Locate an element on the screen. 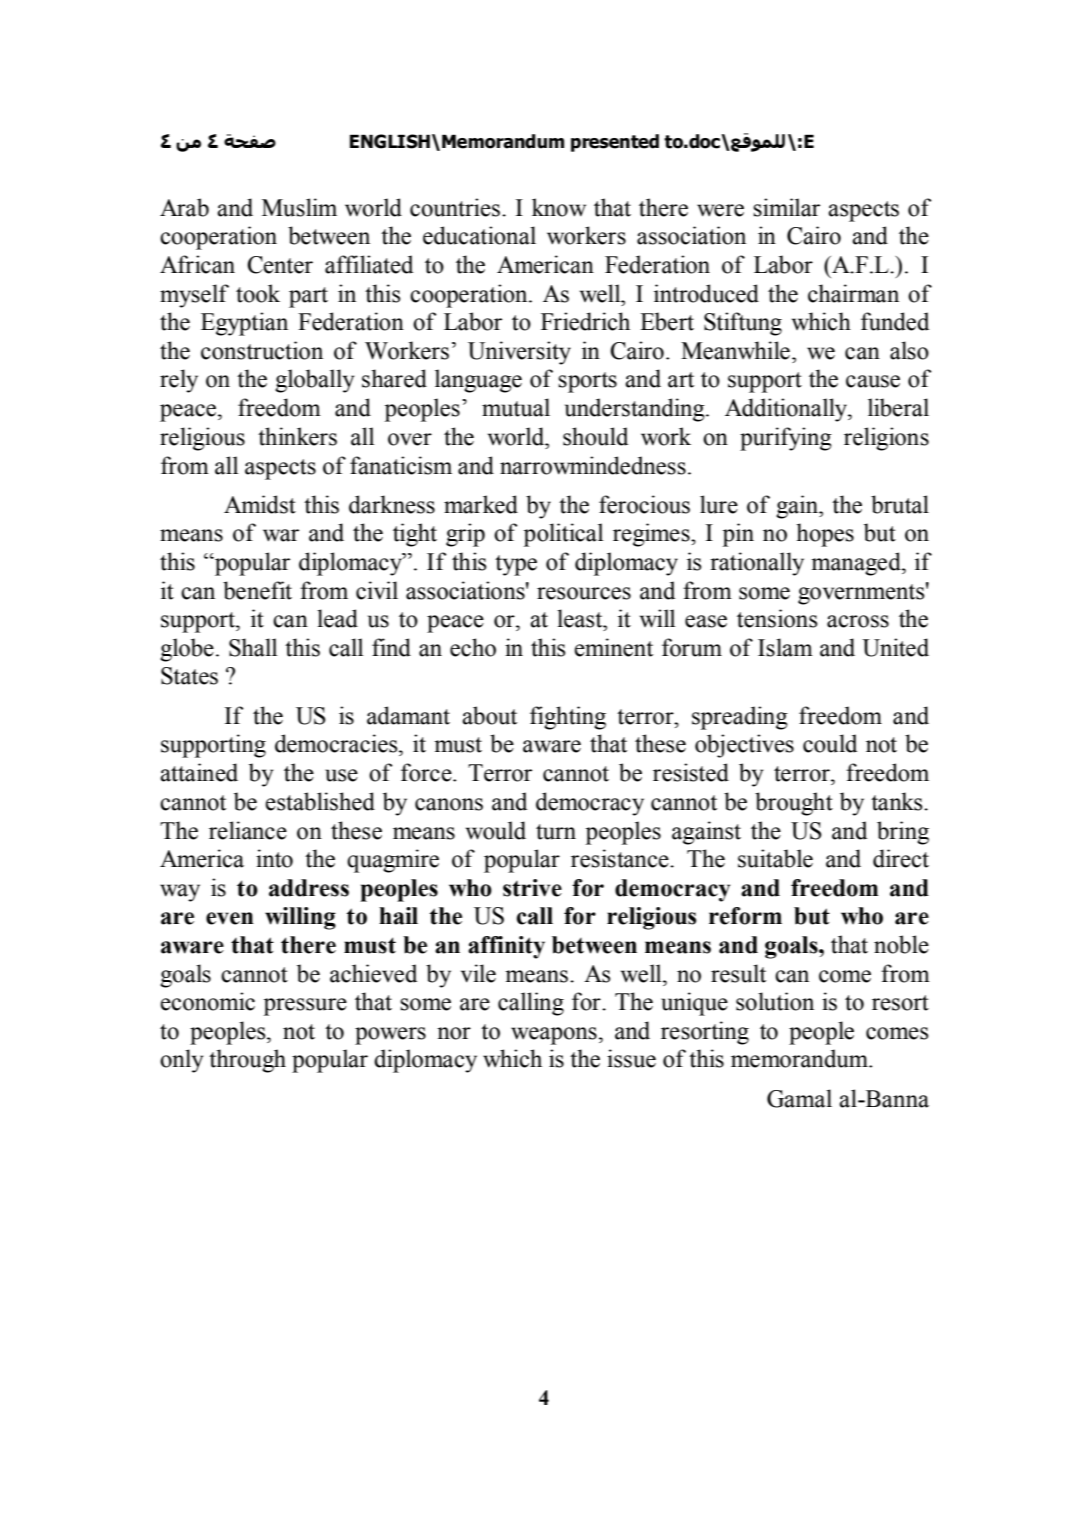 This screenshot has width=1088, height=1539. Muslim is located at coordinates (299, 207).
